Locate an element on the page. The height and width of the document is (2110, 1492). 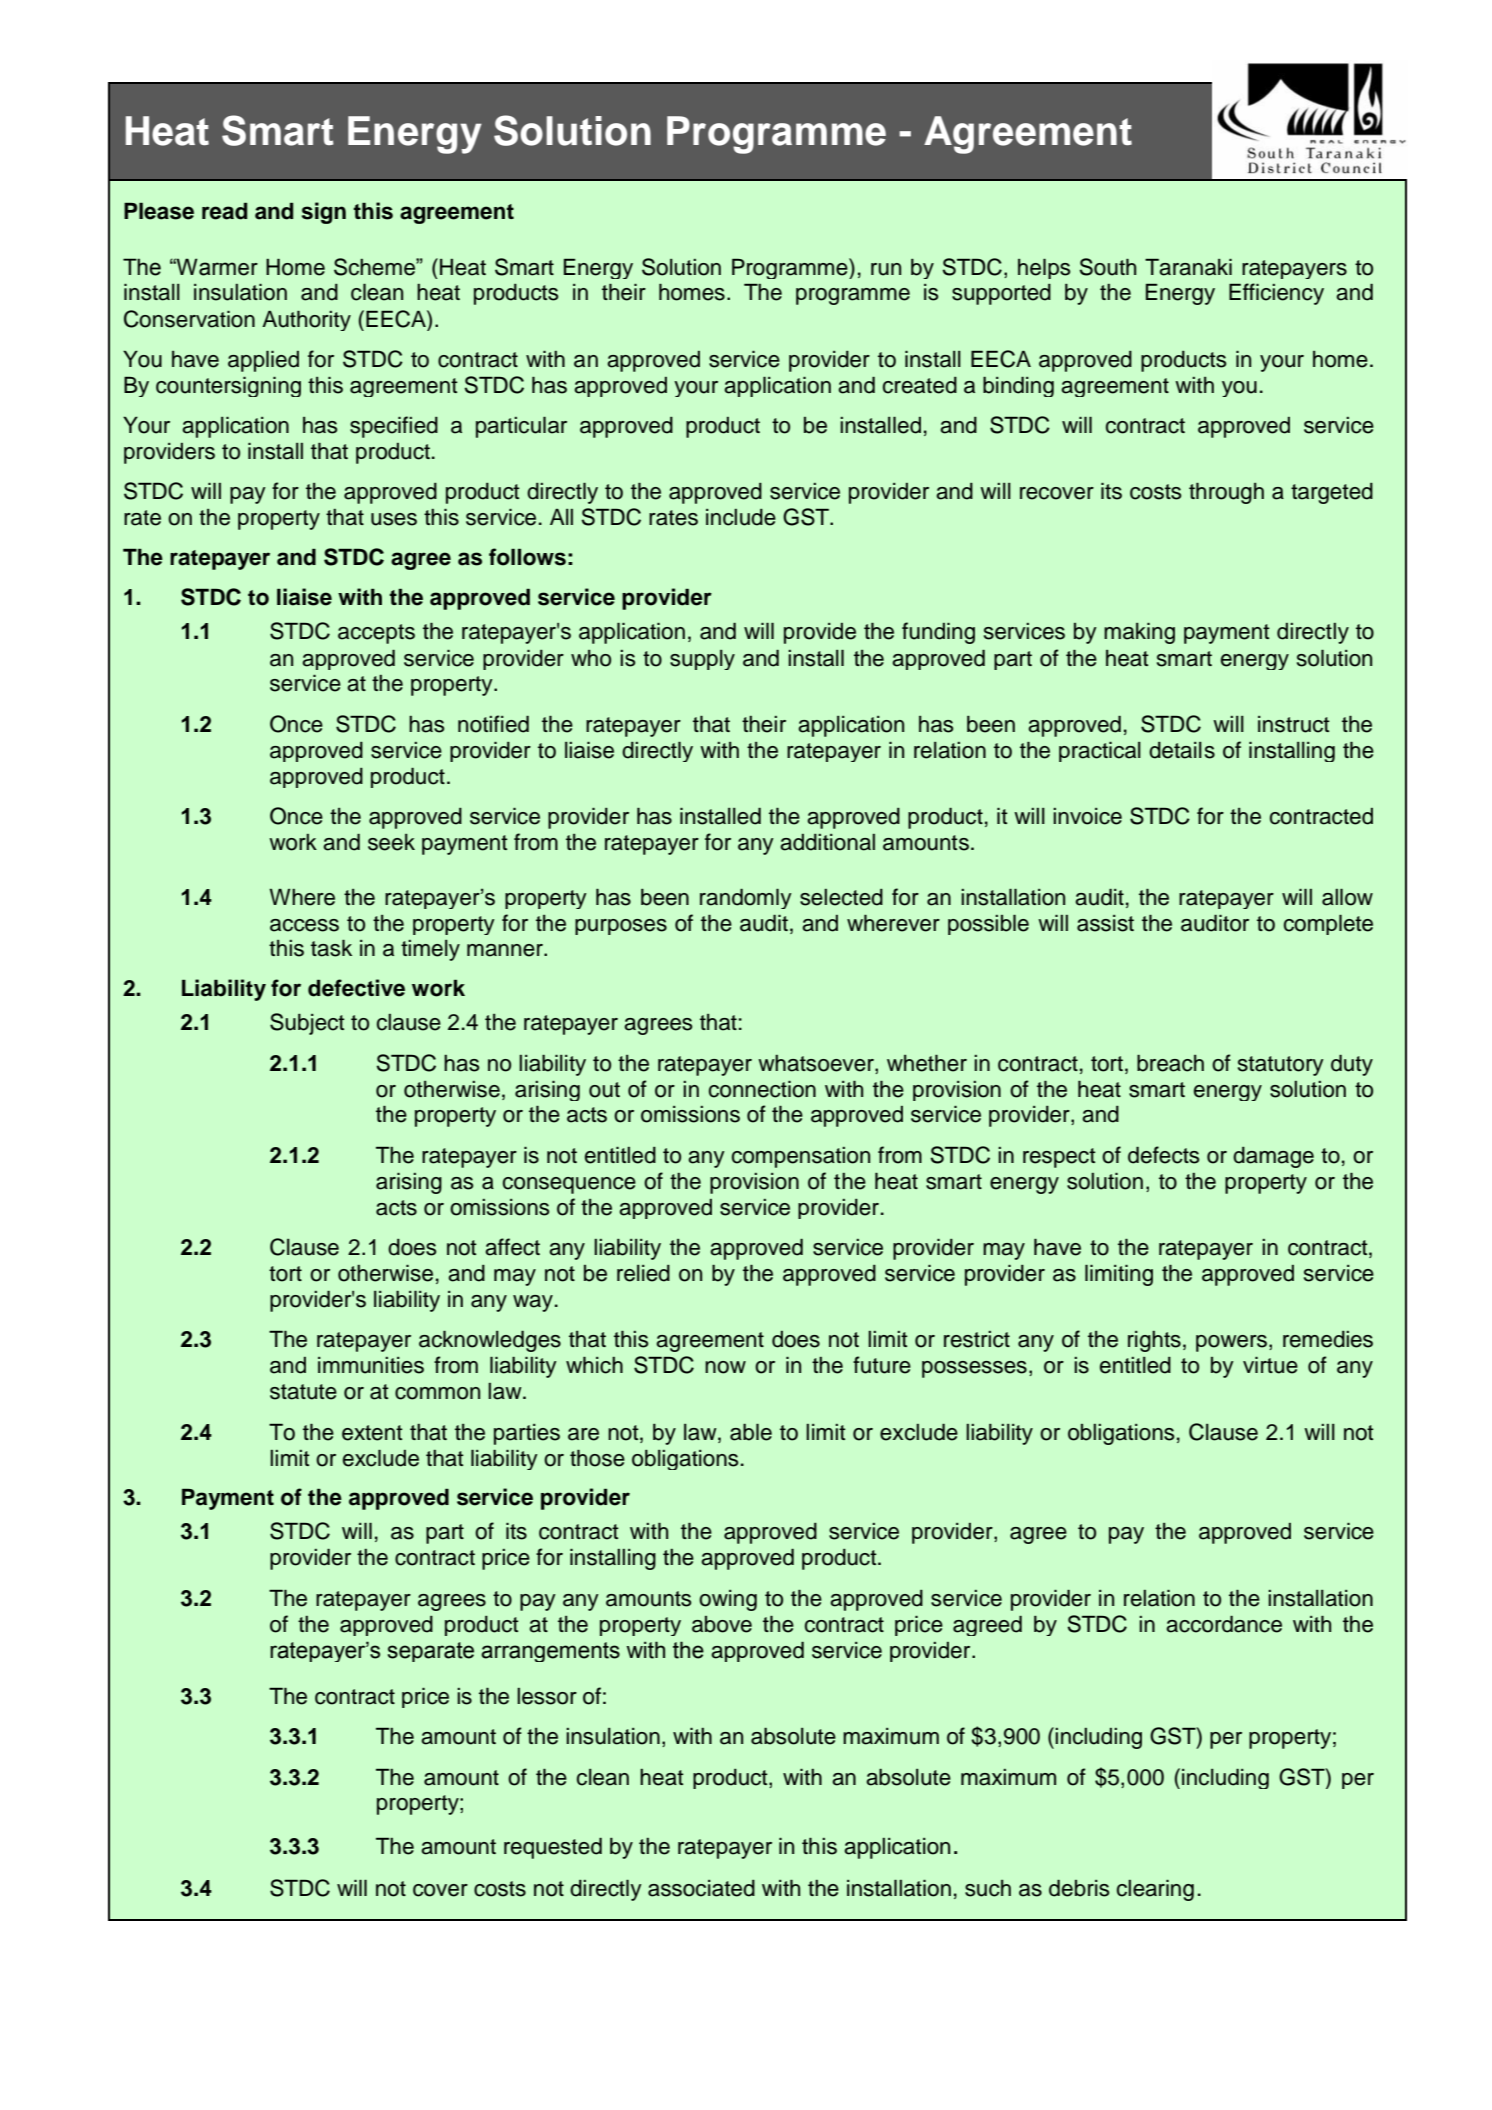
Efficiency is located at coordinates (1276, 294).
